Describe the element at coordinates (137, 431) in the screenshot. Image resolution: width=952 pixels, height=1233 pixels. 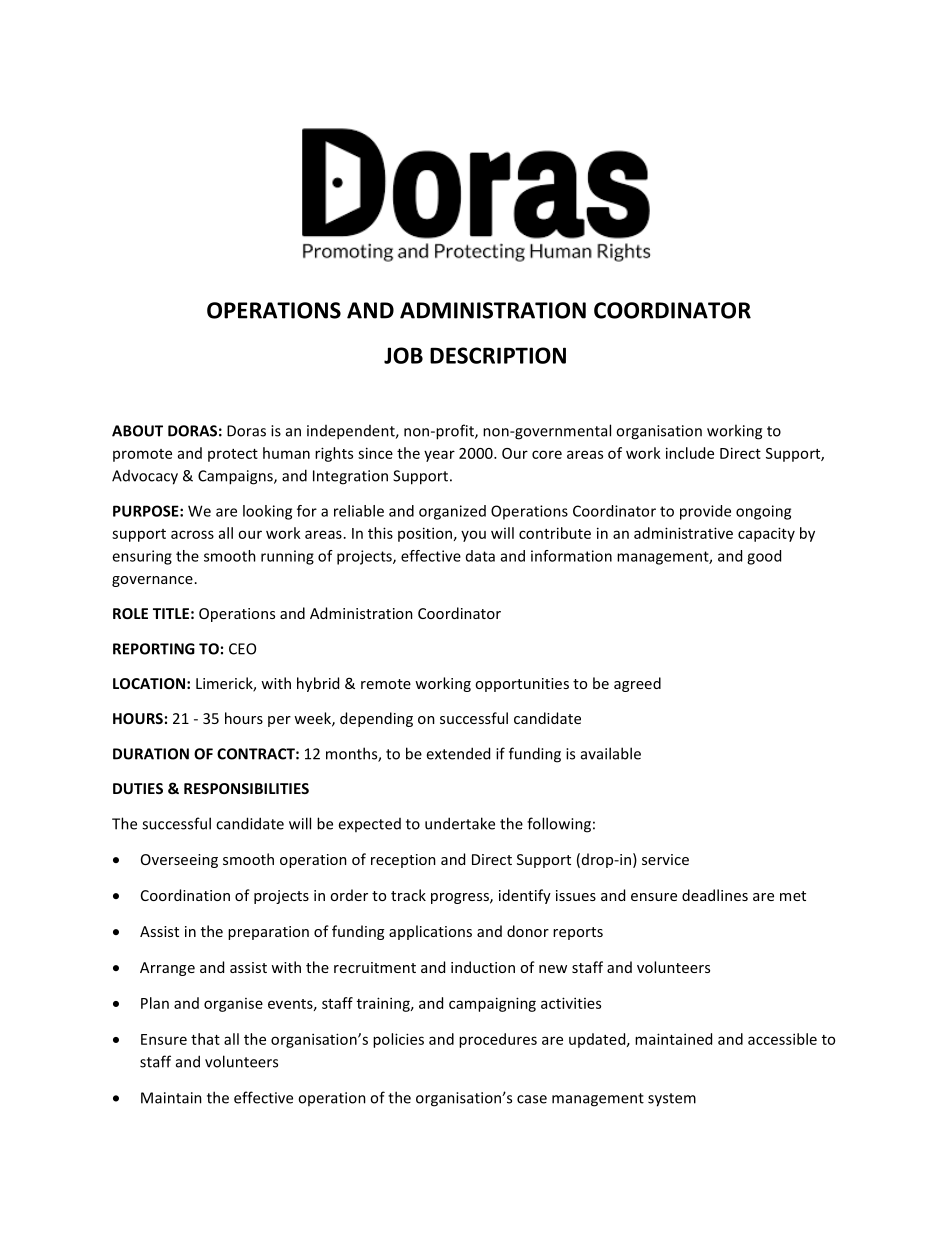
I see `ABOUT` at that location.
